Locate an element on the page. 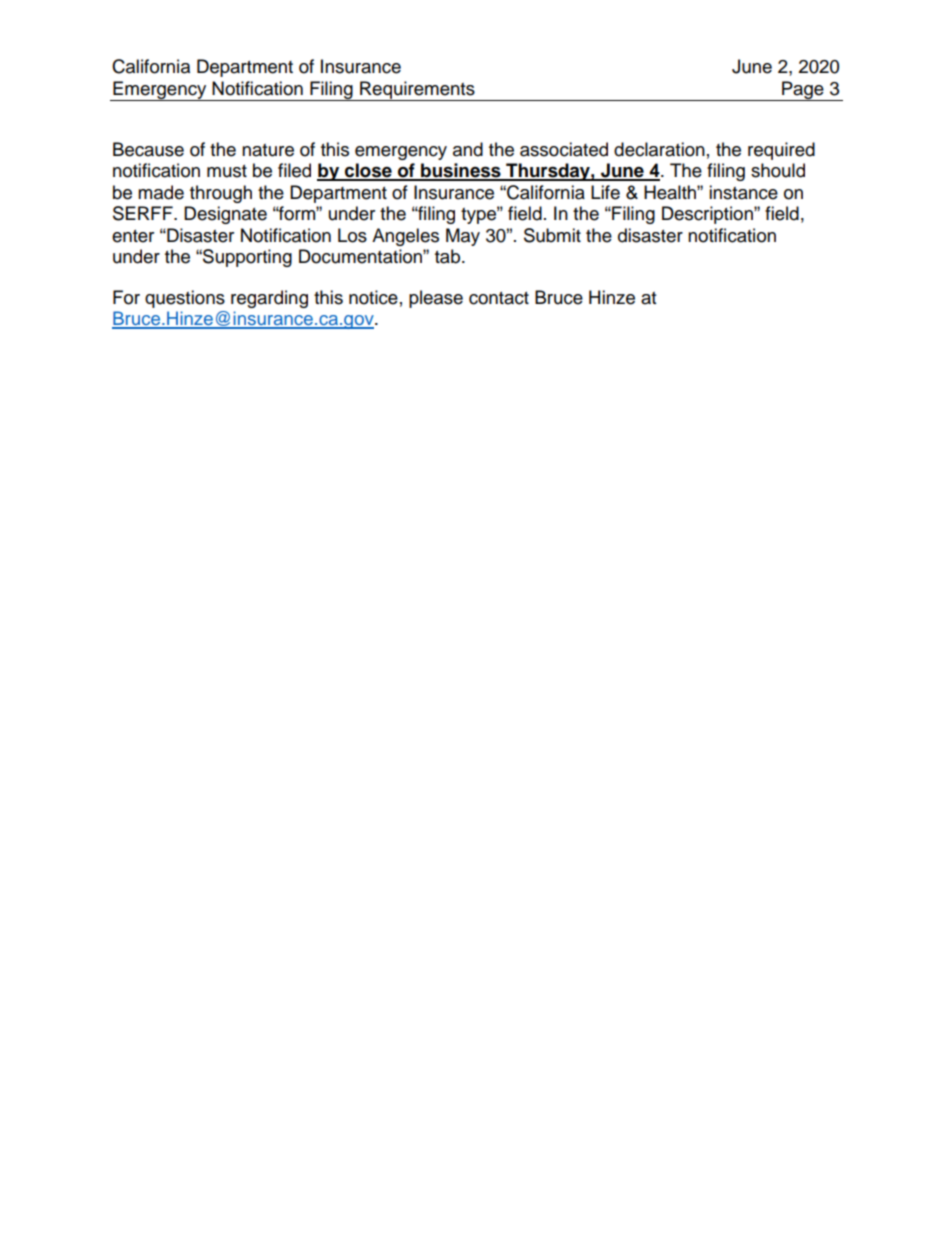 The height and width of the document is (1233, 952). close is located at coordinates (368, 171).
